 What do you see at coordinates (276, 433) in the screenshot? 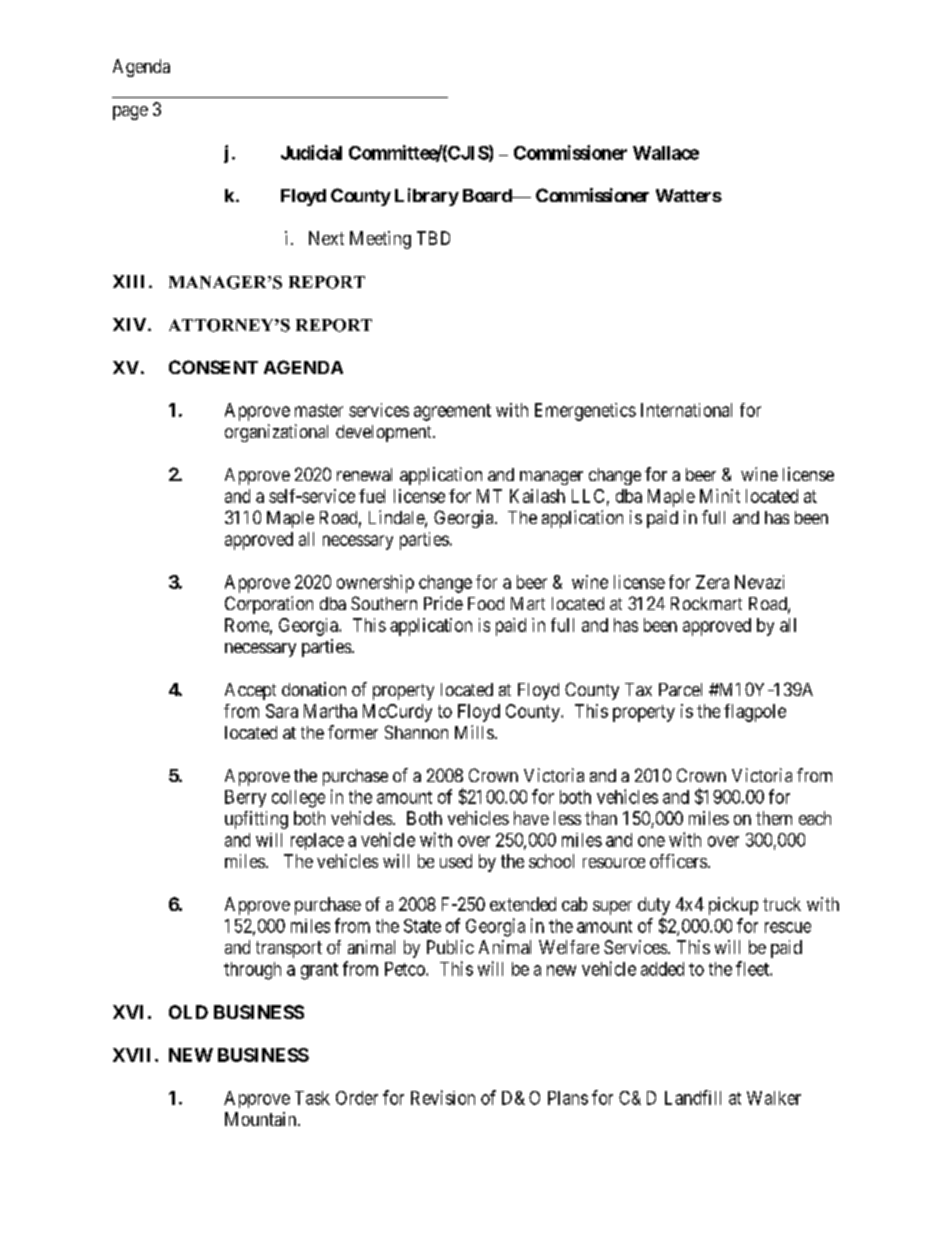
I see `organizational` at bounding box center [276, 433].
